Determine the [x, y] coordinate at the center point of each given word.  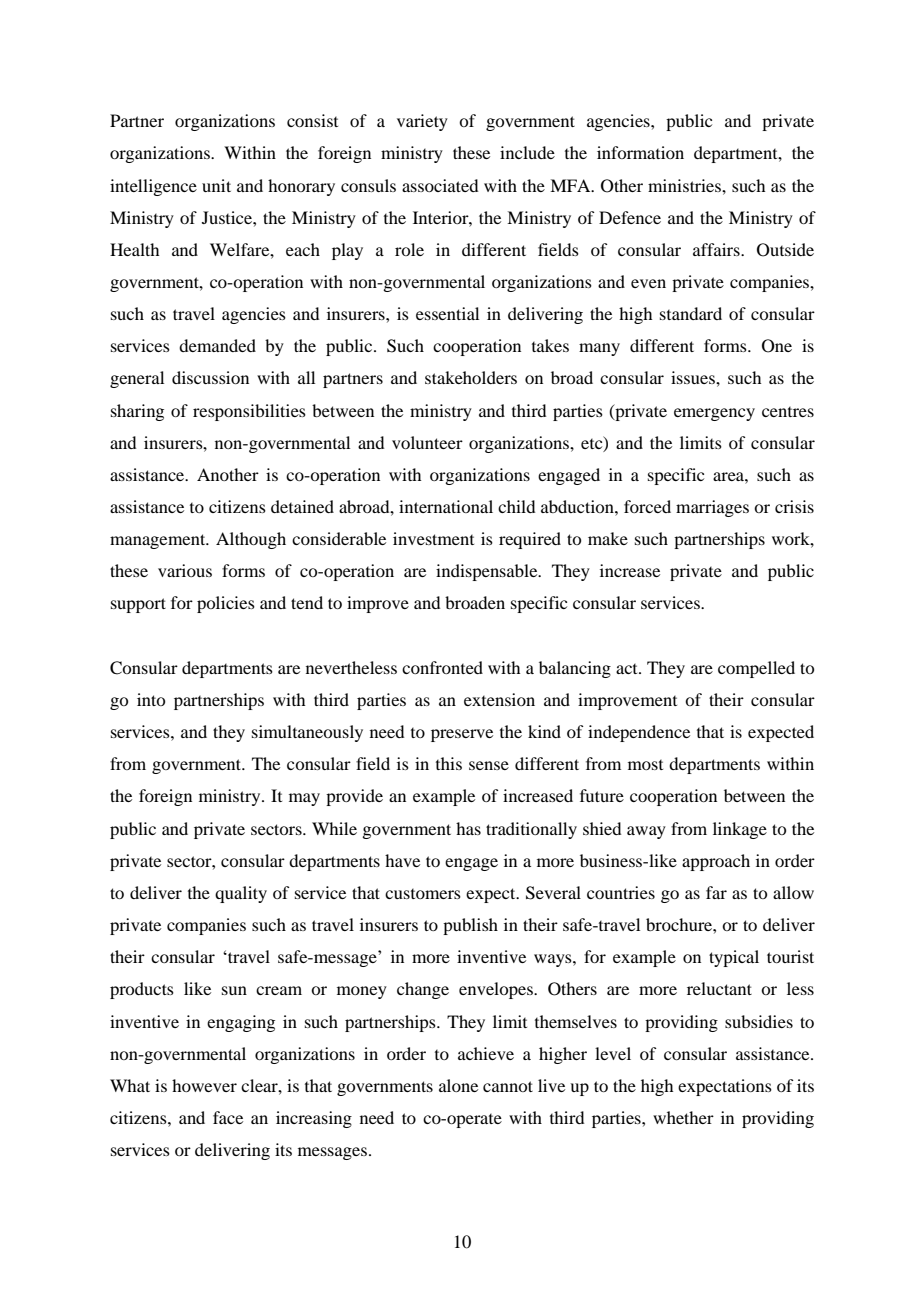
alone [458, 1085]
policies [226, 604]
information [640, 152]
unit [216, 185]
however [204, 1085]
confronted [442, 667]
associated [440, 185]
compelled [756, 669]
